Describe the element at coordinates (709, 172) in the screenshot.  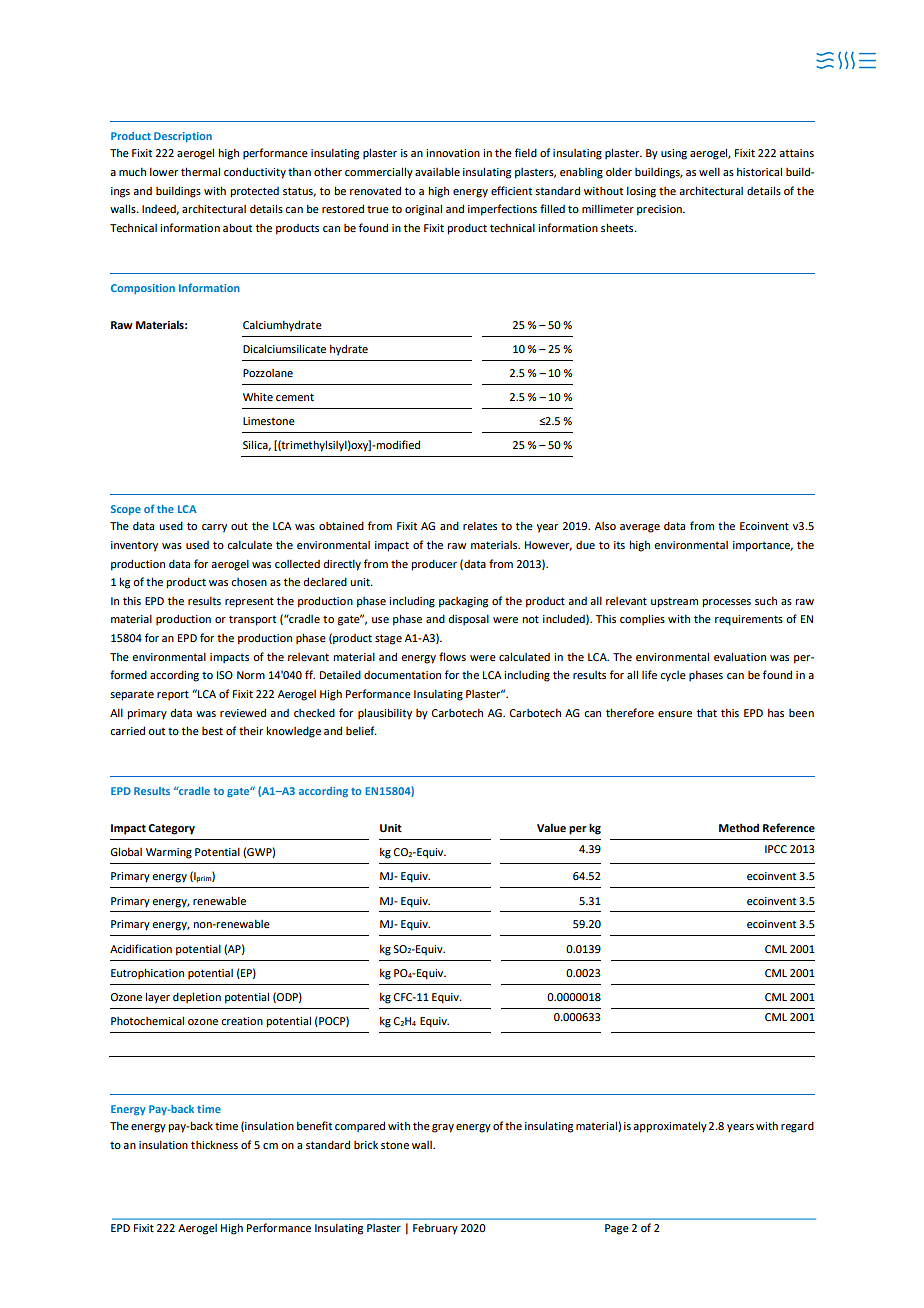
I see `well` at that location.
